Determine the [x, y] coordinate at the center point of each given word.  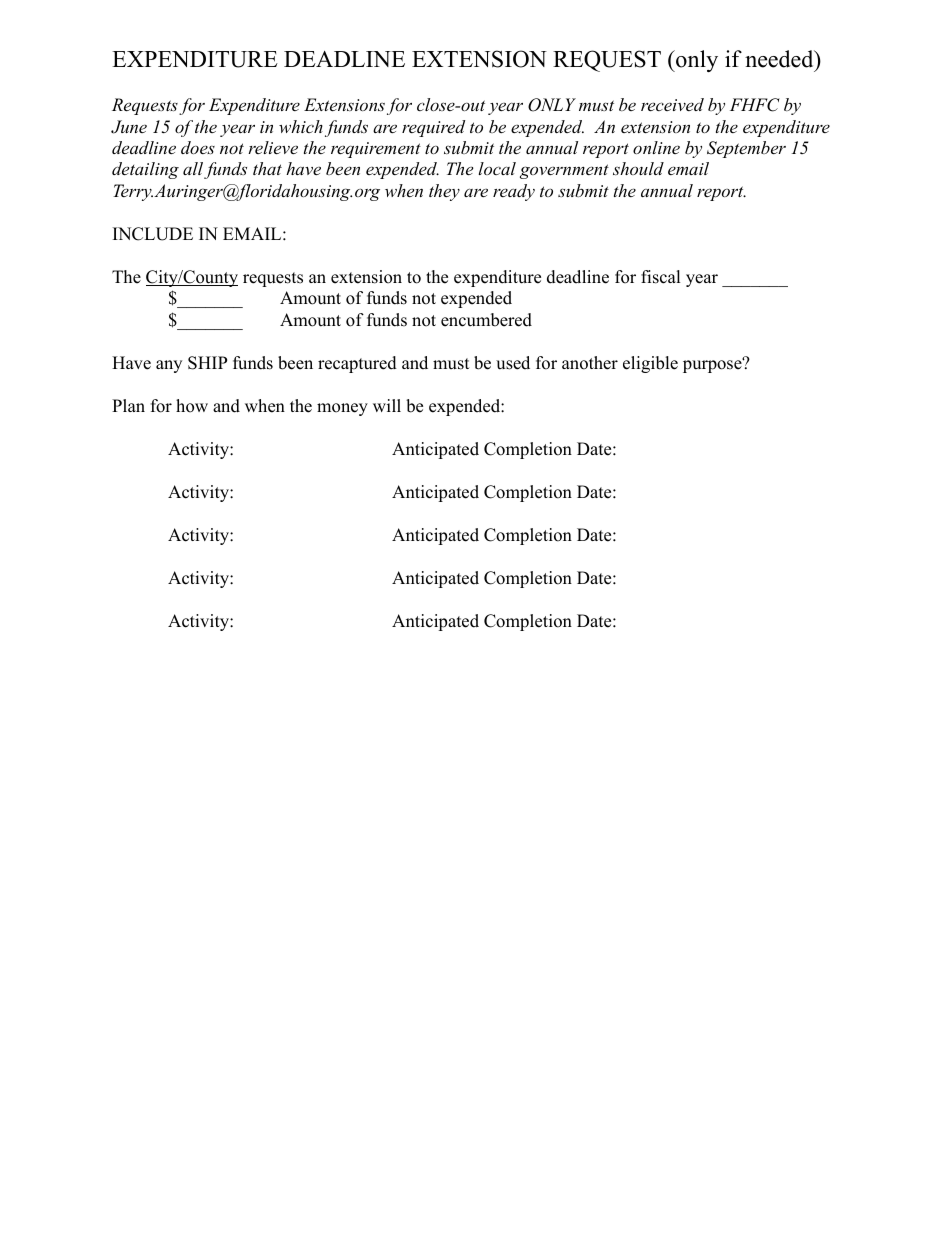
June [129, 127]
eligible [650, 364]
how [192, 406]
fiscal [661, 277]
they [444, 192]
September [746, 149]
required [433, 128]
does [198, 147]
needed [780, 59]
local [497, 168]
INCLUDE [153, 234]
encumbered [486, 320]
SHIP [207, 363]
